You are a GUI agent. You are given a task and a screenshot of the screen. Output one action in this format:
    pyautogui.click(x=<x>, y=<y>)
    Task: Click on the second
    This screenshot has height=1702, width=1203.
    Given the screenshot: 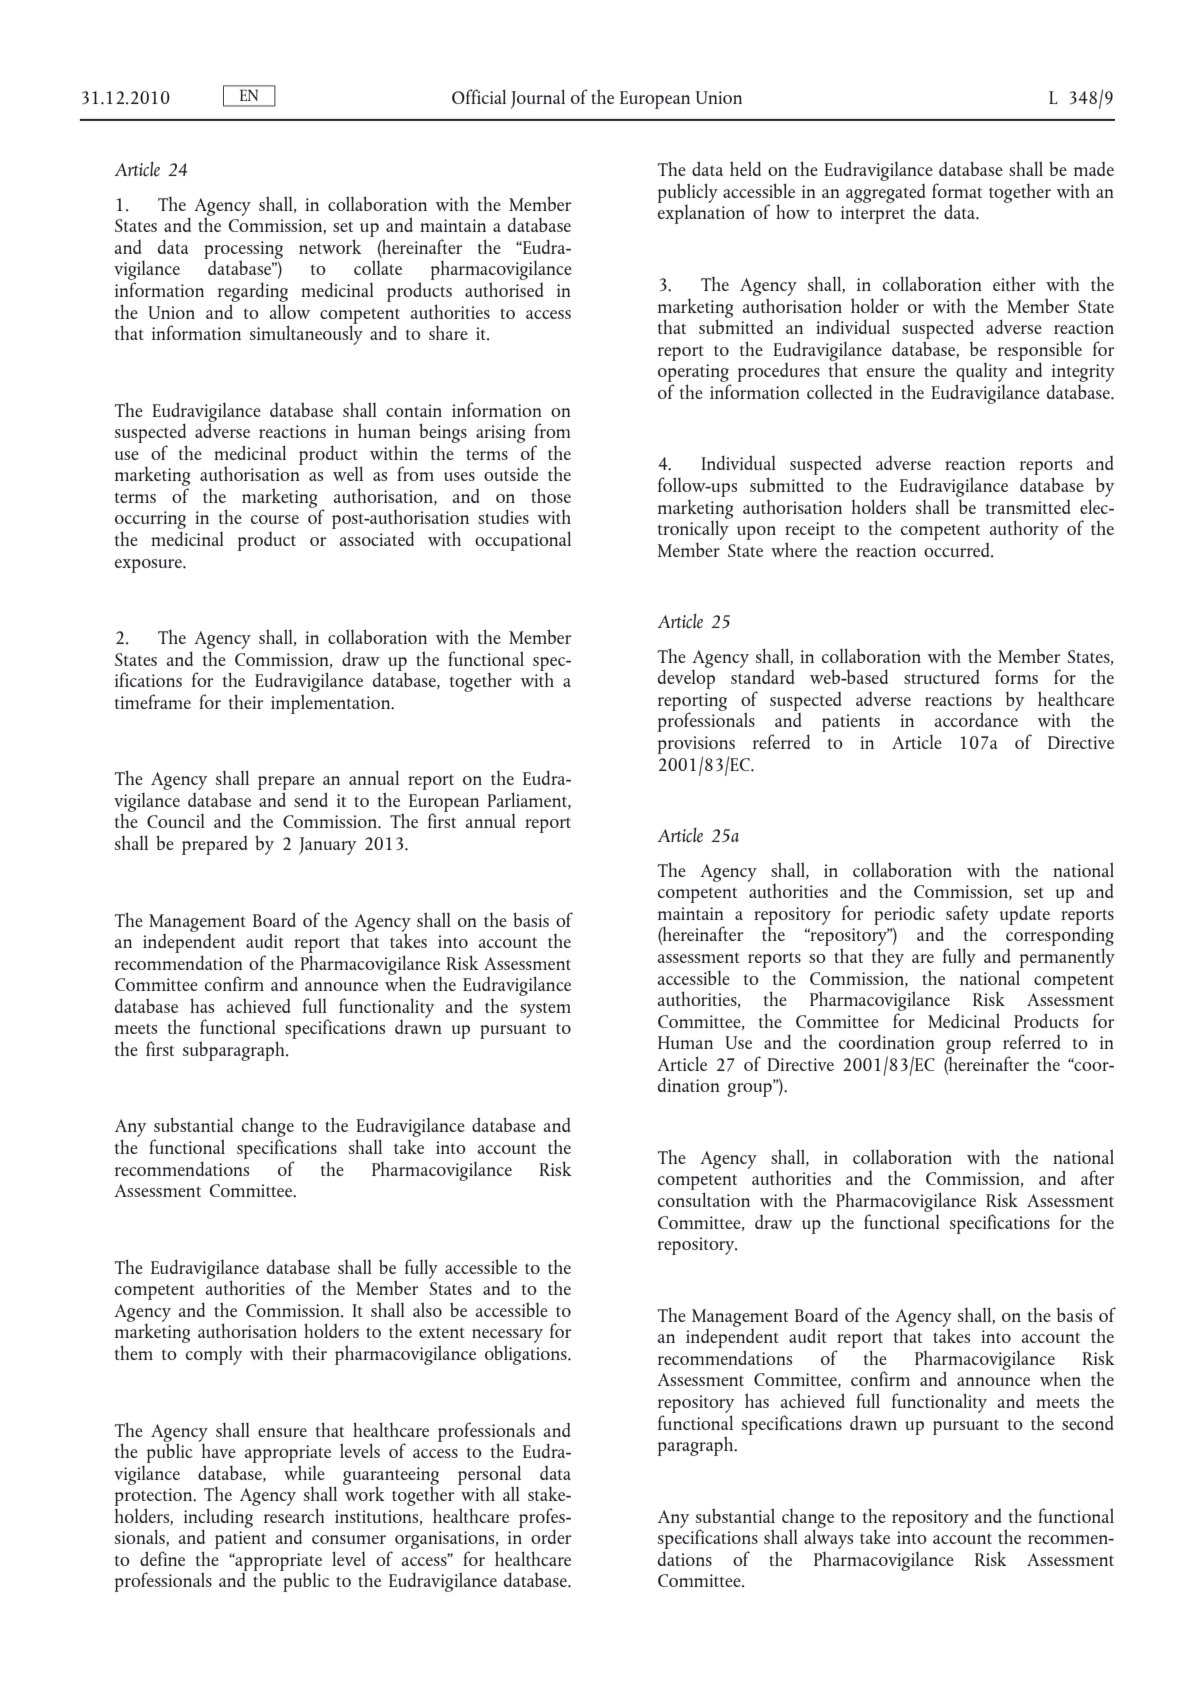 What is the action you would take?
    pyautogui.click(x=1088, y=1423)
